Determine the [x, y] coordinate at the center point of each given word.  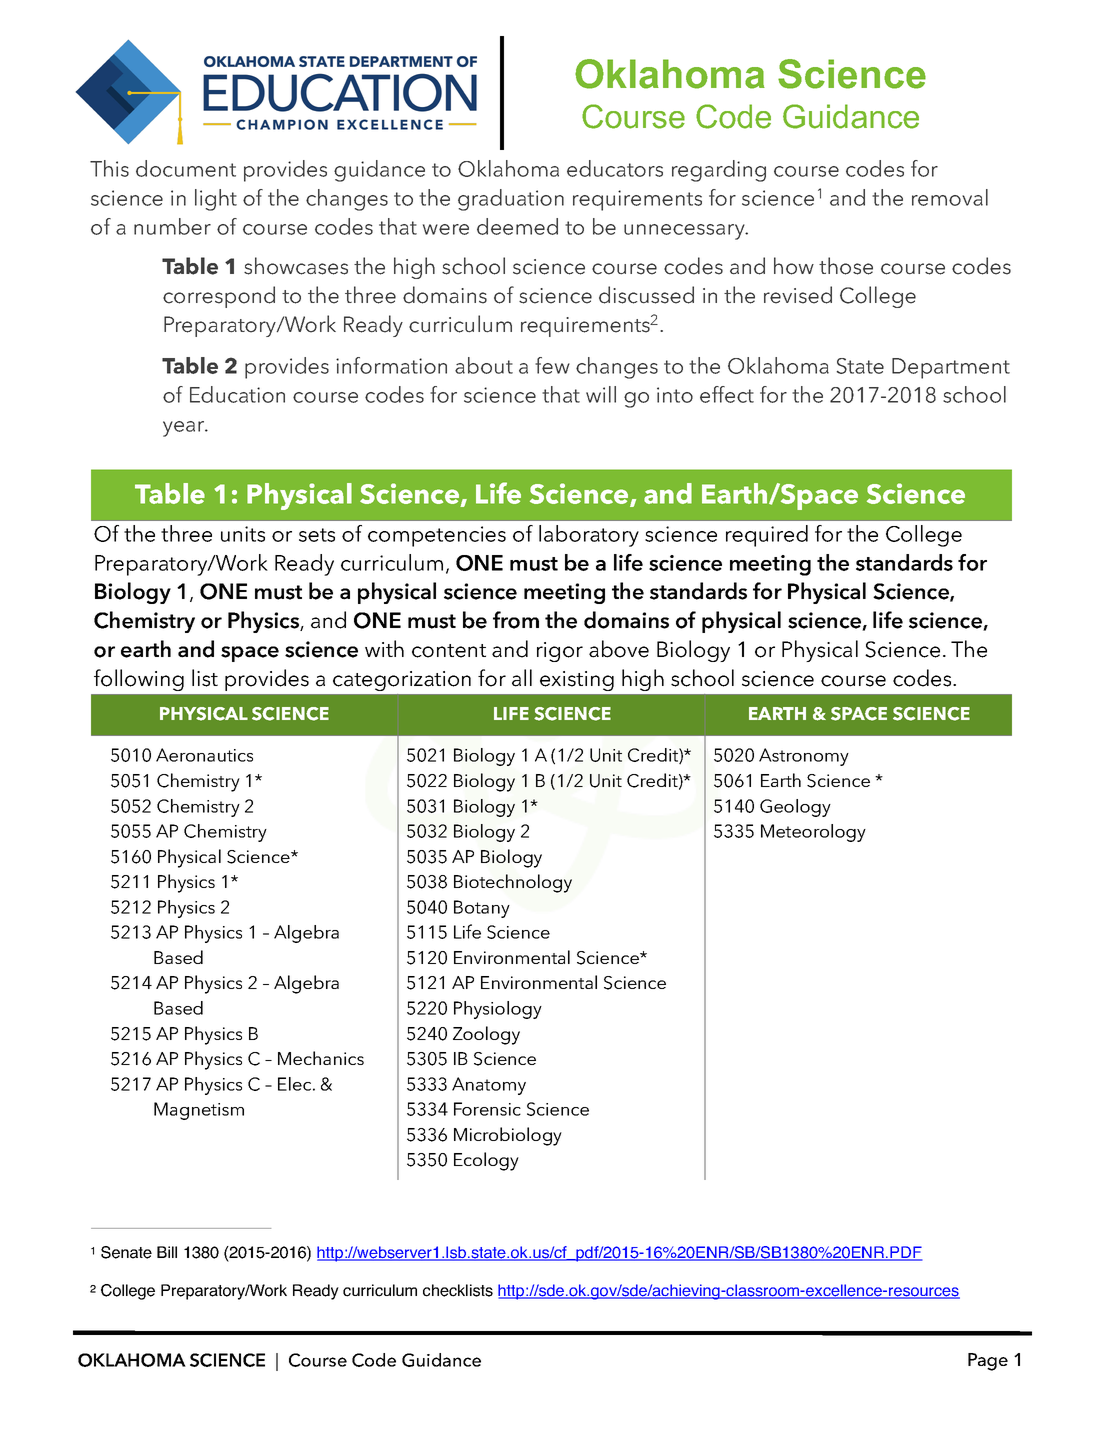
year [185, 429]
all [522, 678]
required [767, 536]
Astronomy [804, 757]
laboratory [589, 536]
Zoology [486, 1035]
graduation [511, 200]
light [216, 200]
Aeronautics [204, 755]
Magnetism [199, 1111]
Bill [167, 1252]
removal [950, 197]
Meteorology [813, 833]
